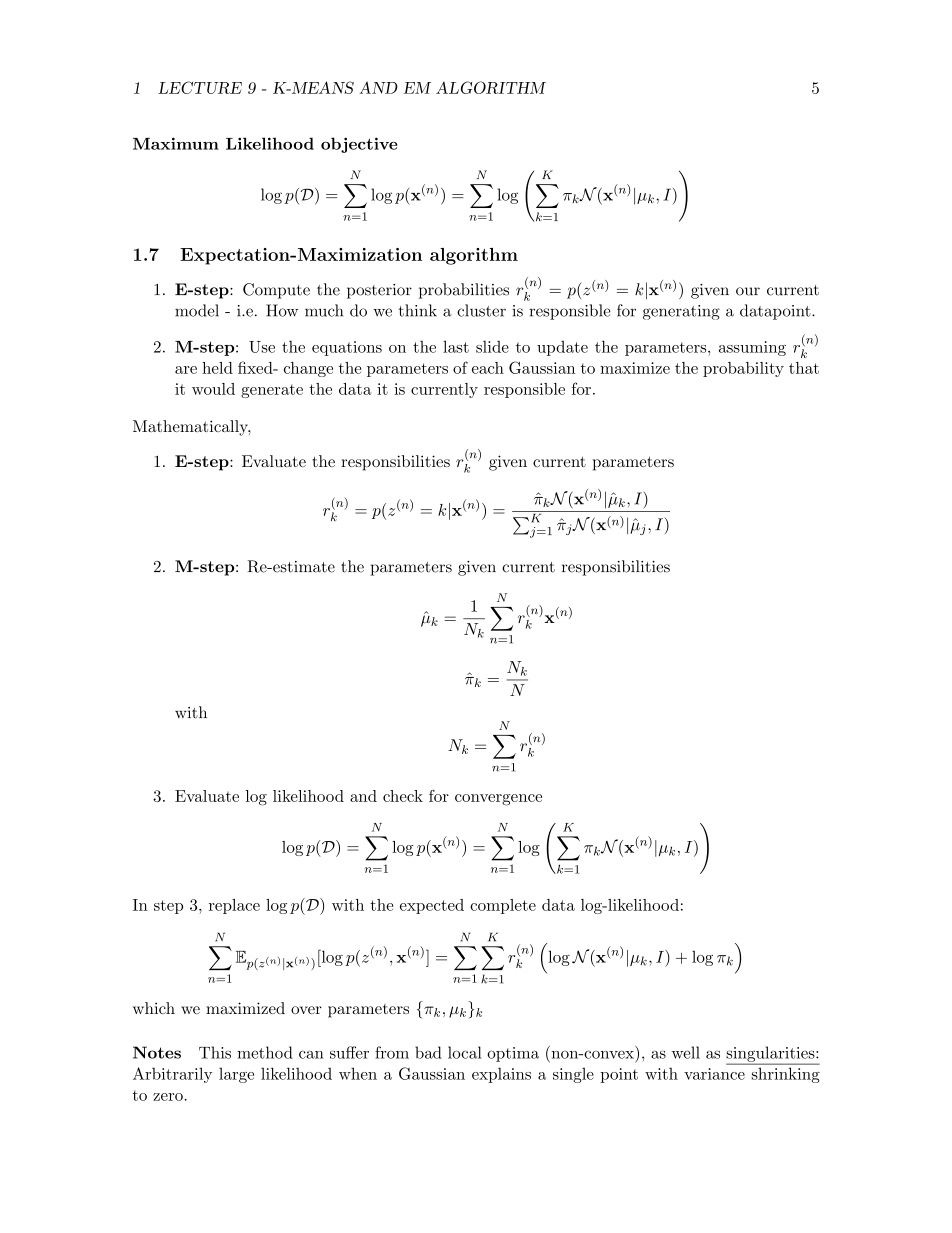 The image size is (952, 1233). What do you see at coordinates (743, 369) in the image?
I see `probability` at bounding box center [743, 369].
